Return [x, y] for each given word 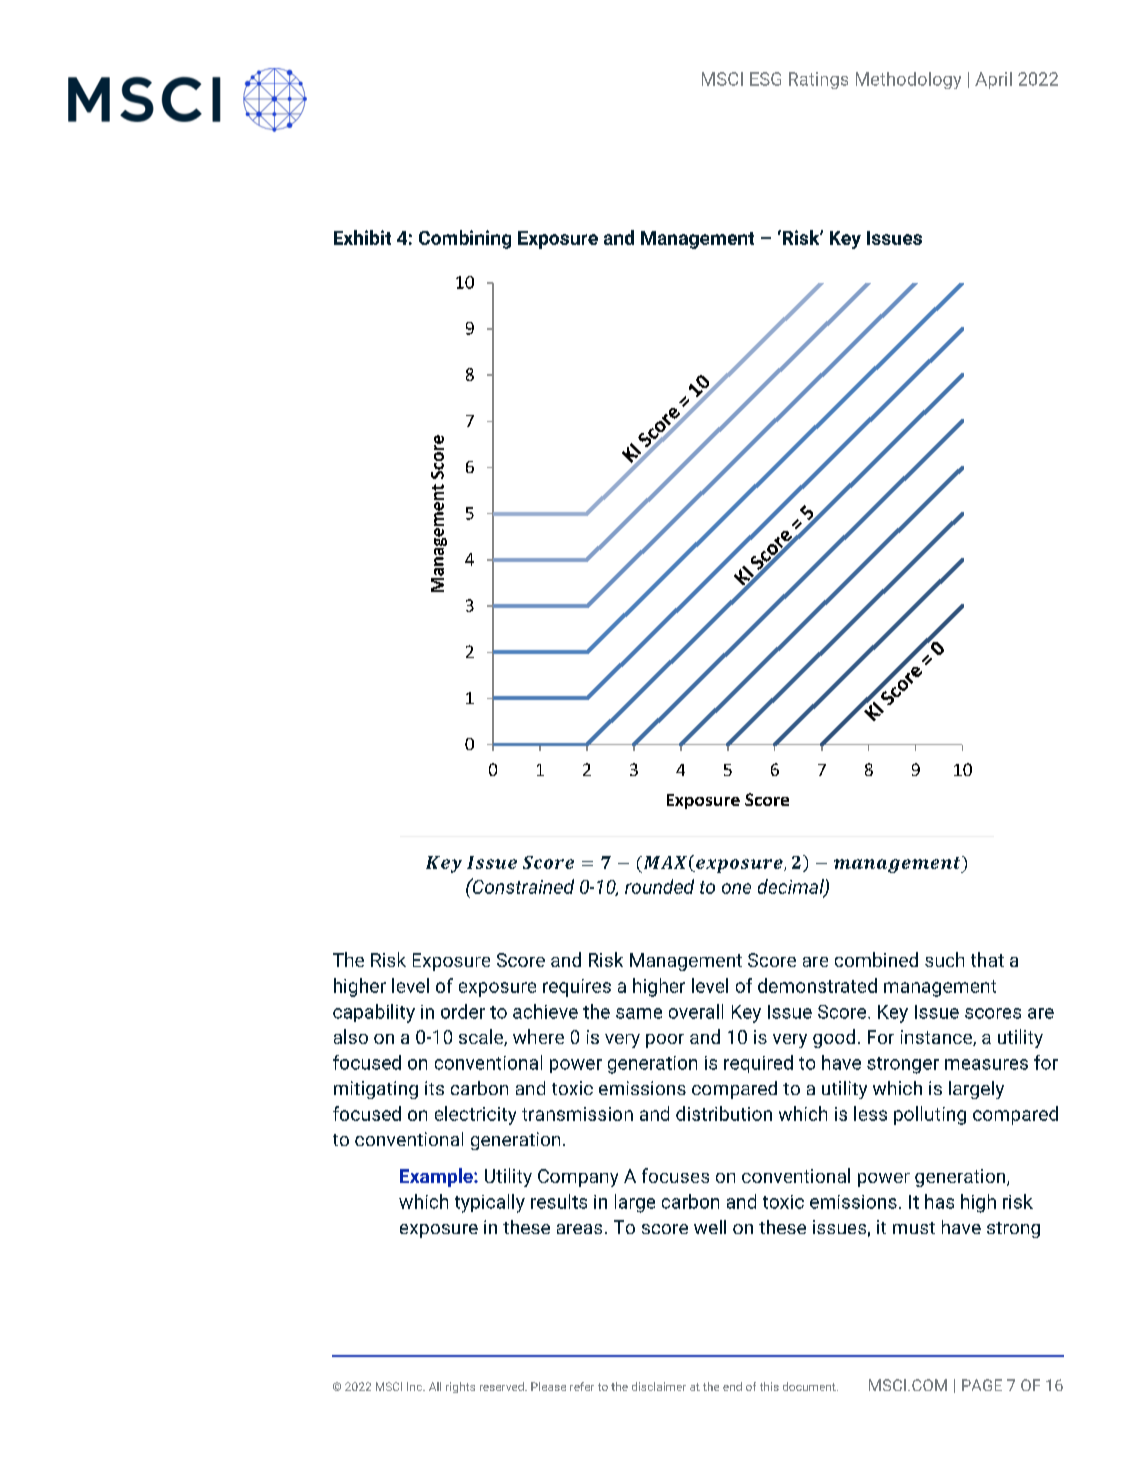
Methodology [908, 80]
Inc [415, 1386]
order [463, 1011]
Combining [465, 239]
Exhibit [362, 237]
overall [696, 1011]
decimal [792, 887]
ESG [765, 79]
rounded [659, 886]
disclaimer [659, 1386]
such [944, 959]
